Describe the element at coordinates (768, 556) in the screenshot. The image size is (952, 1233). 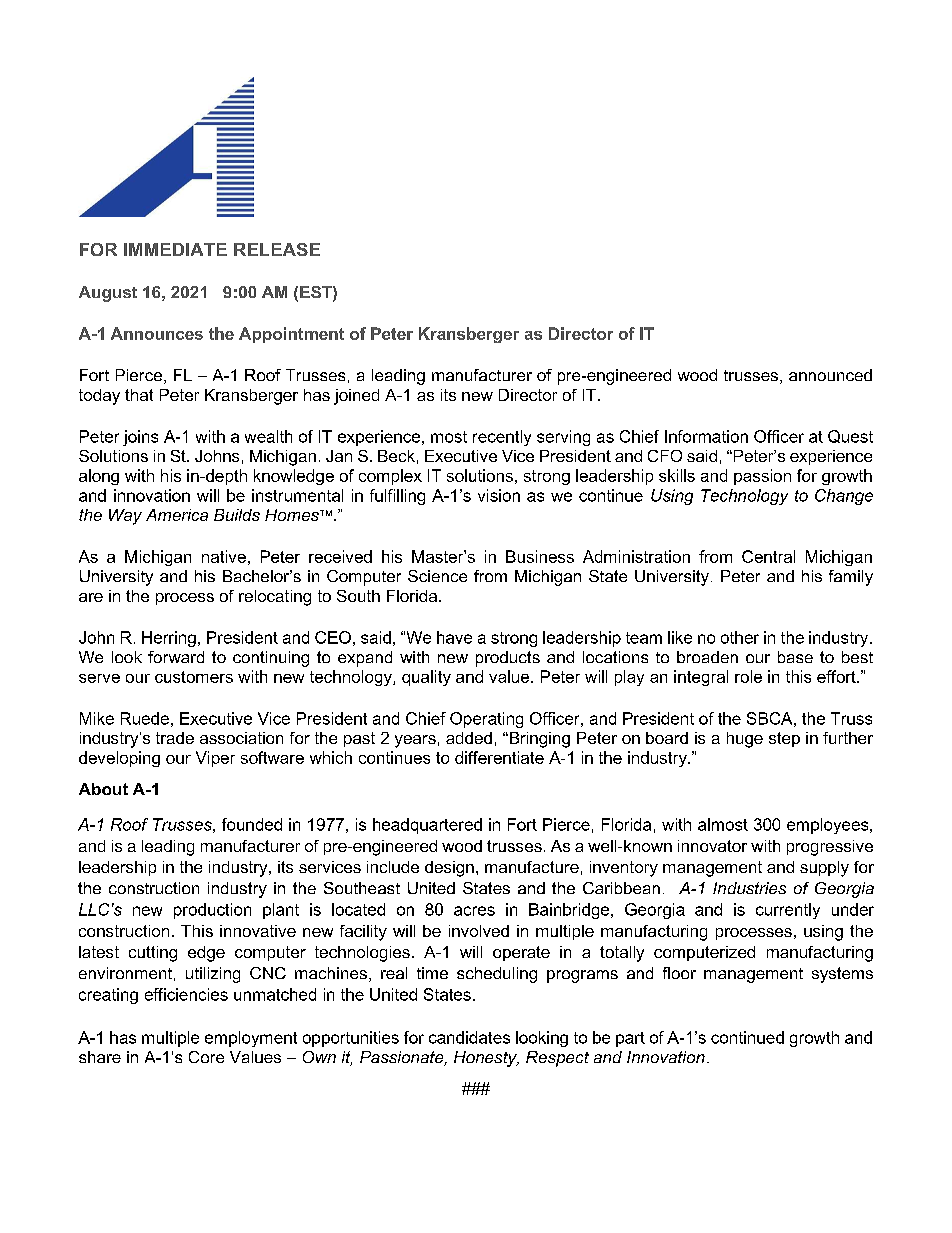
I see `Central` at that location.
